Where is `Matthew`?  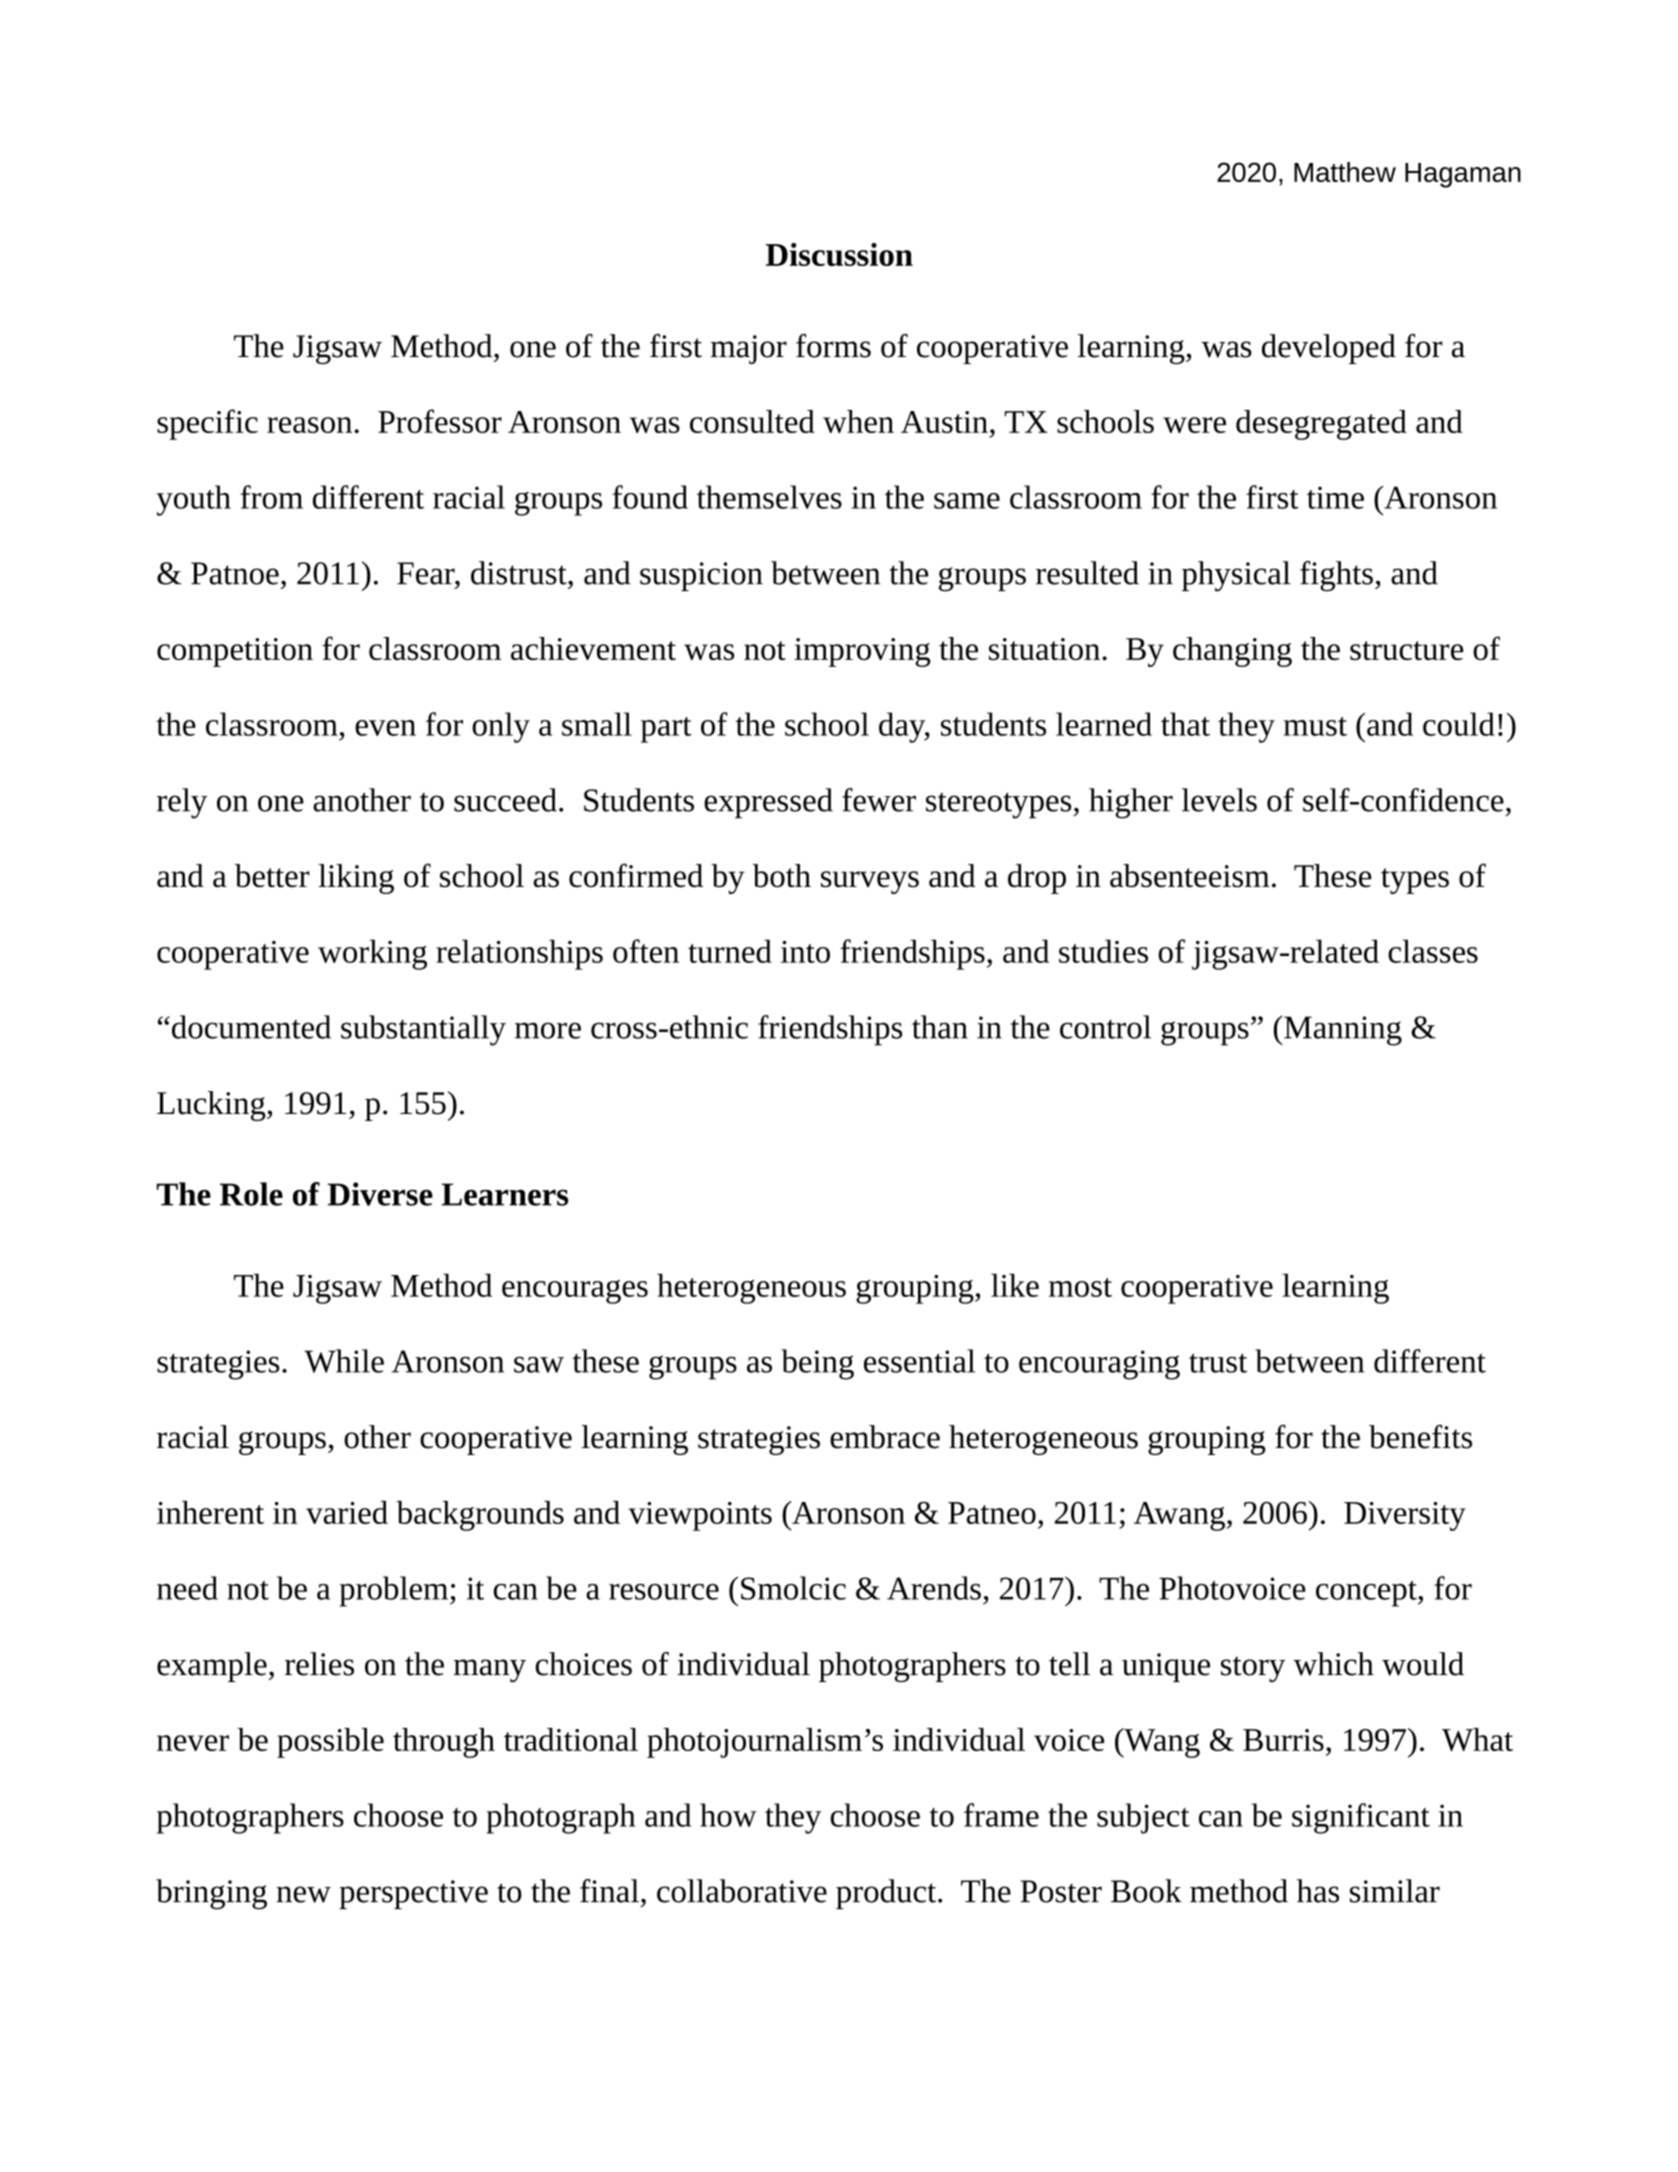
Matthew is located at coordinates (1345, 172).
